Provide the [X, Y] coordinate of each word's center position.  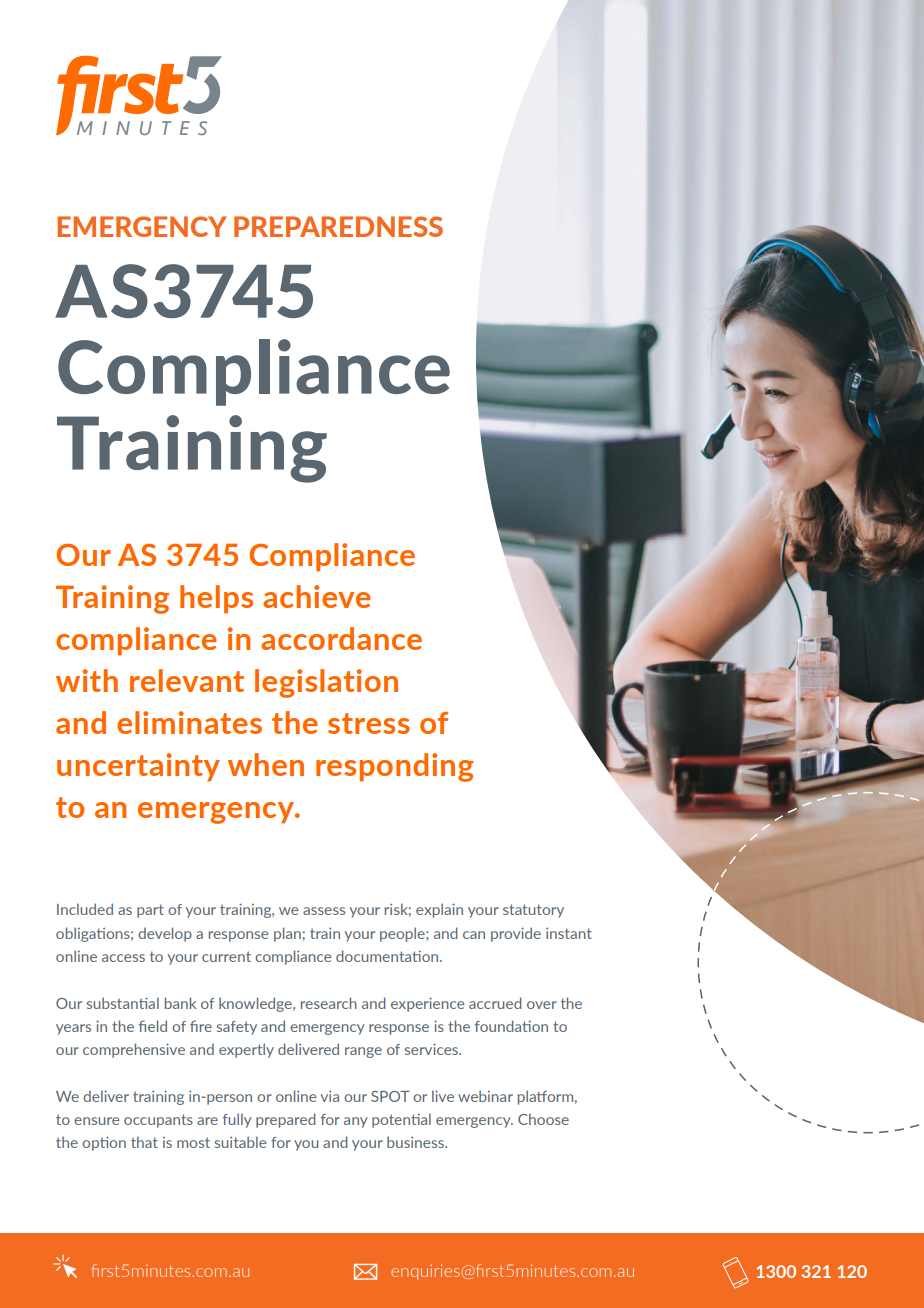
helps [216, 599]
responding [394, 767]
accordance [341, 638]
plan [287, 934]
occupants [158, 1121]
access [123, 958]
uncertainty [138, 767]
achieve [317, 596]
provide [516, 934]
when [266, 764]
